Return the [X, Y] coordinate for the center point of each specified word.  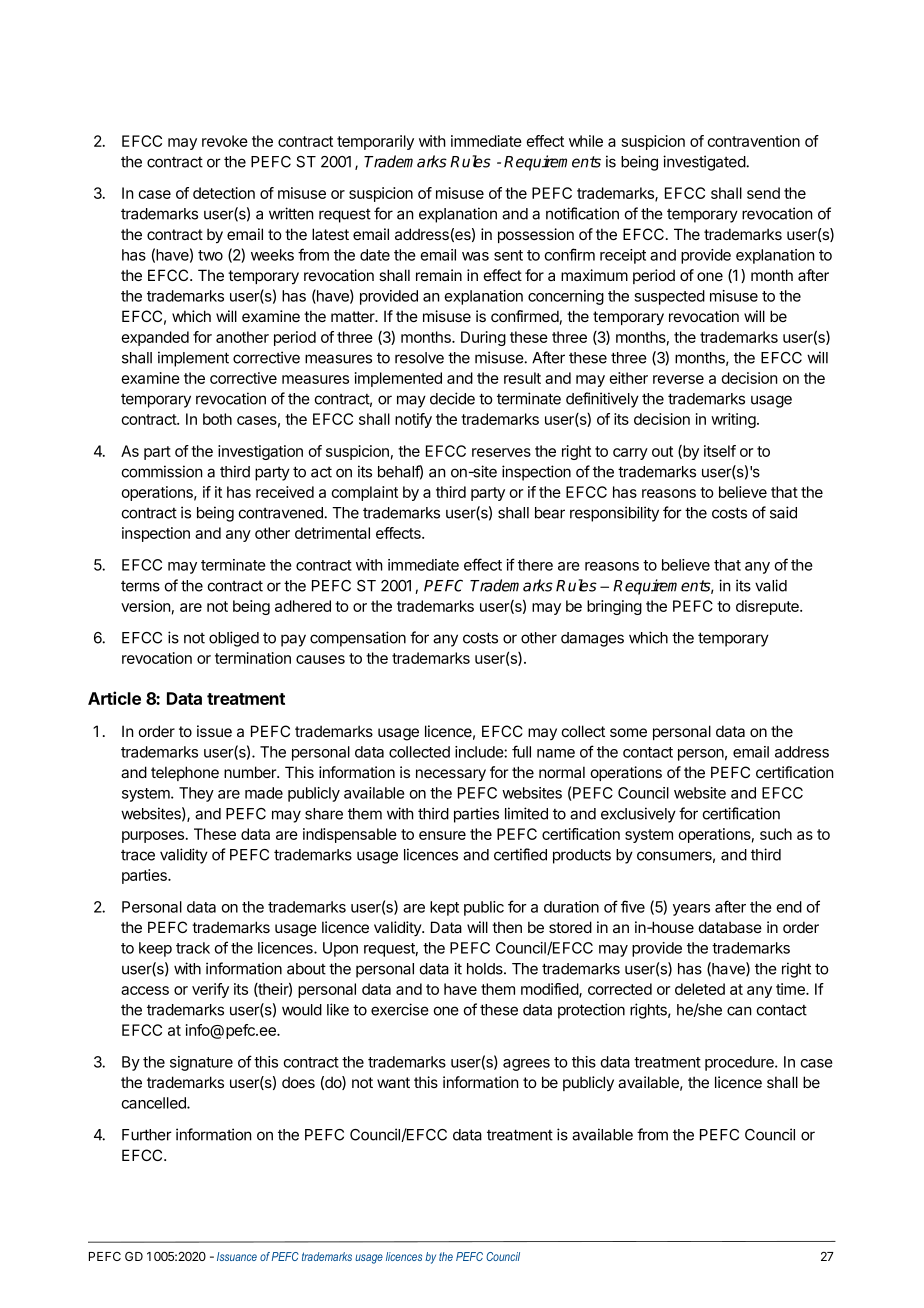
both [217, 419]
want [393, 1082]
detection [224, 193]
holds [486, 969]
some [628, 732]
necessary [451, 775]
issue [214, 731]
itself [720, 451]
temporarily [375, 142]
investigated [705, 163]
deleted [700, 989]
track [193, 948]
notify [413, 420]
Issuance [237, 1256]
